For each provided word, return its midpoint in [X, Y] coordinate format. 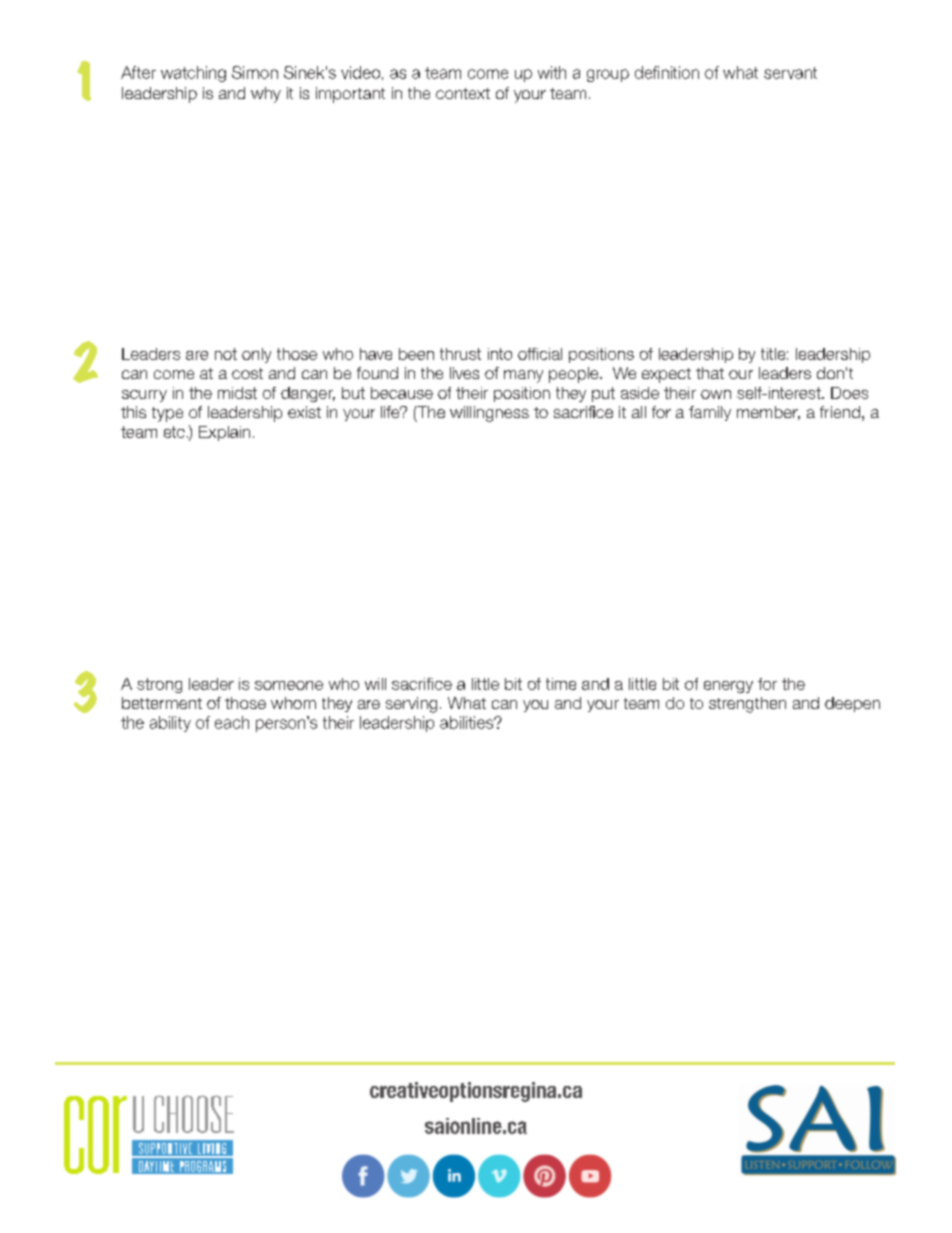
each [232, 722]
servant [790, 73]
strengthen [747, 705]
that [710, 373]
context [463, 93]
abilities [468, 722]
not [226, 354]
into [500, 354]
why [266, 95]
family [710, 413]
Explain [224, 433]
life [391, 412]
